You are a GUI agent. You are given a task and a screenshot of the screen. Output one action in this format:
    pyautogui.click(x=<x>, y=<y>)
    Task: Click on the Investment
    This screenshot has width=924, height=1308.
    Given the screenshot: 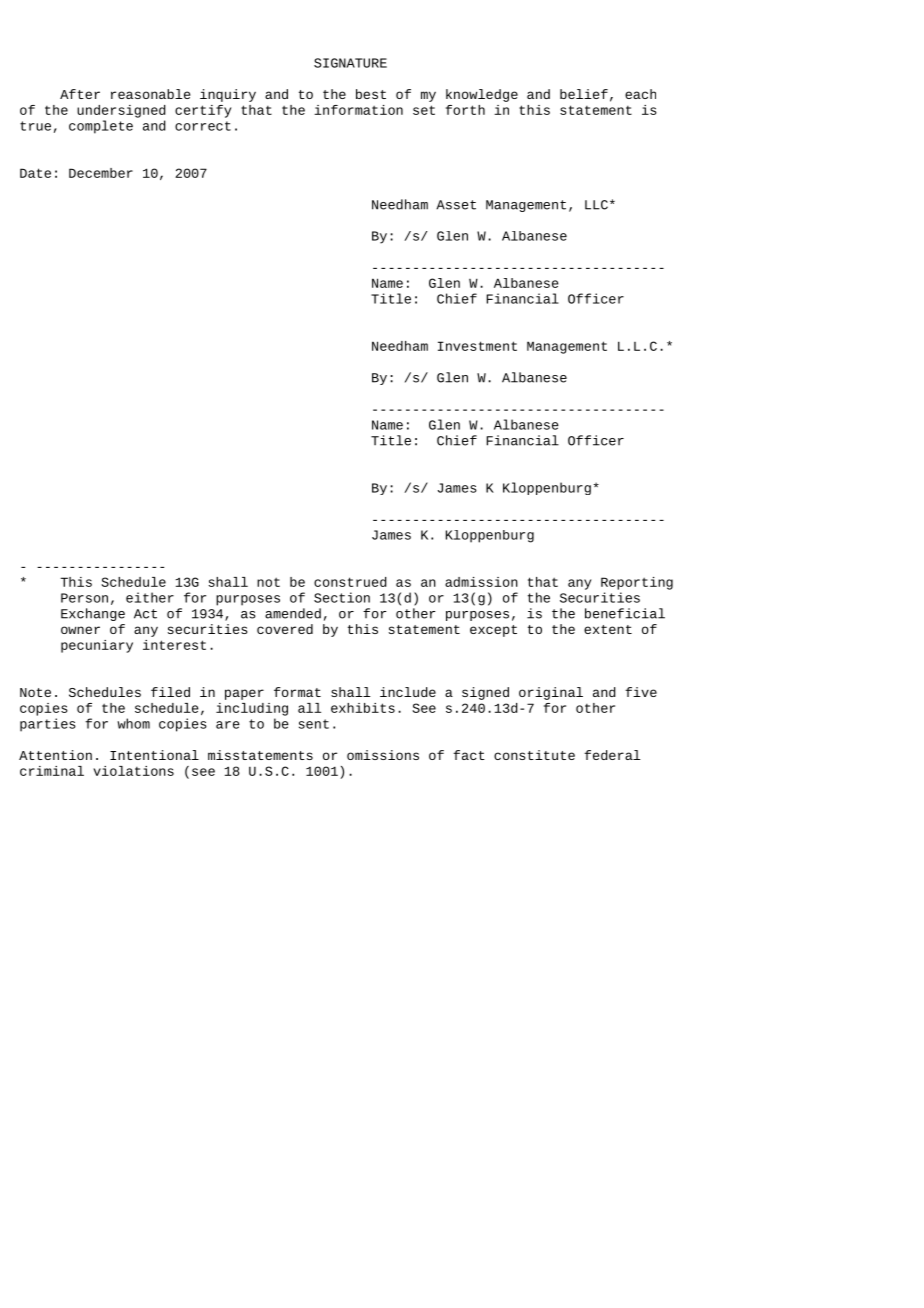 What is the action you would take?
    pyautogui.click(x=477, y=346)
